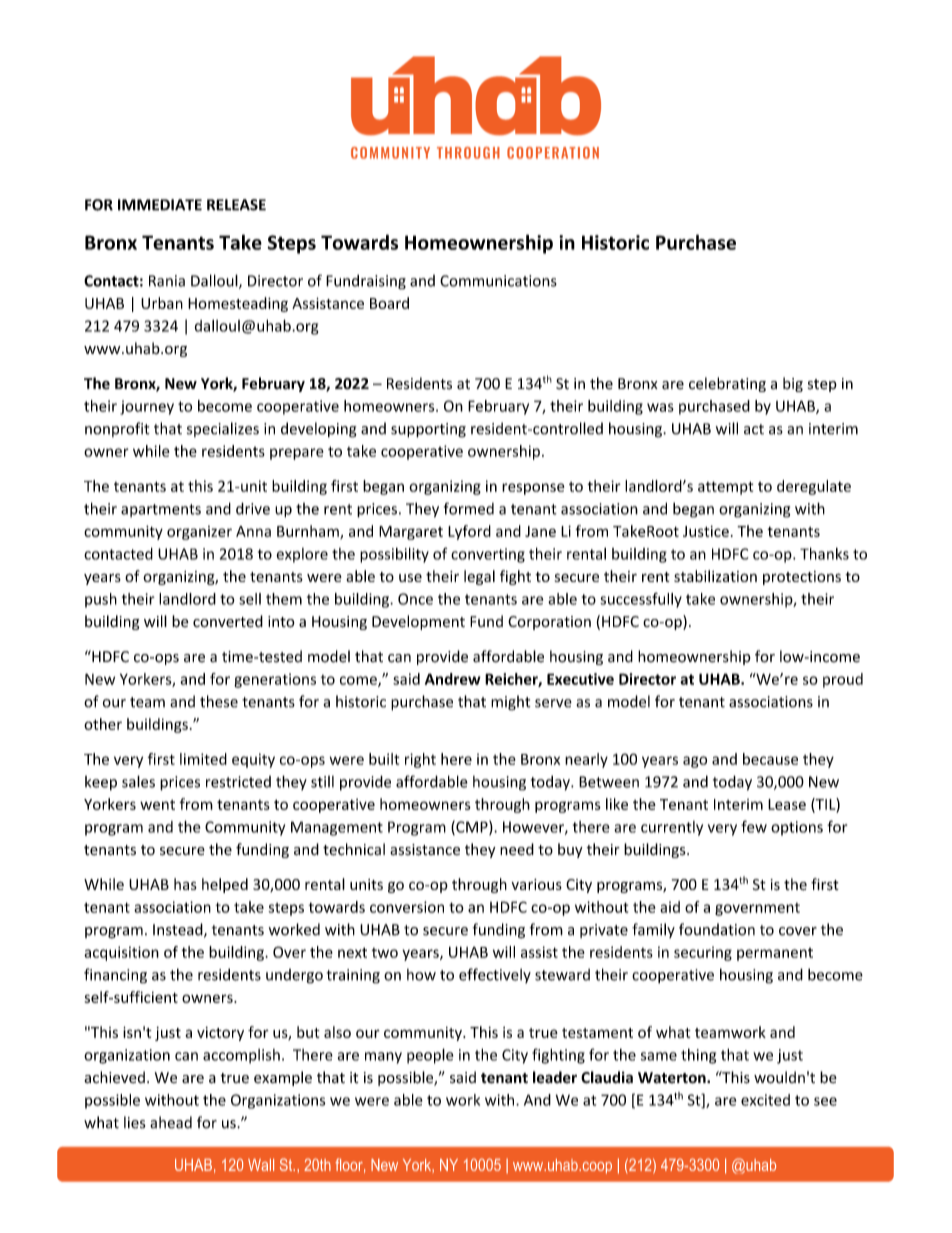 This document has width=952, height=1233. Describe the element at coordinates (199, 533) in the document. I see `organizer` at that location.
